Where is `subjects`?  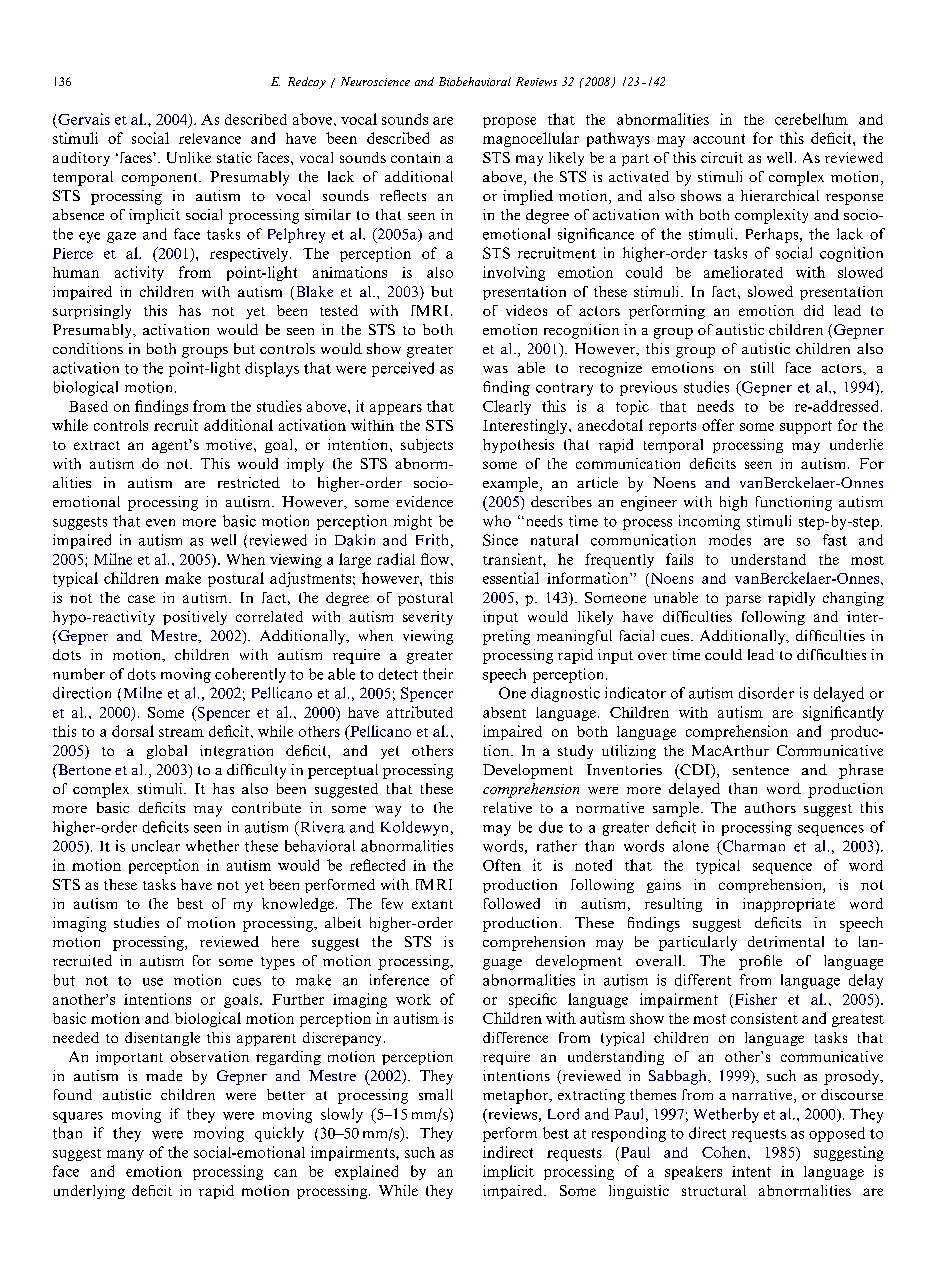 subjects is located at coordinates (427, 446).
